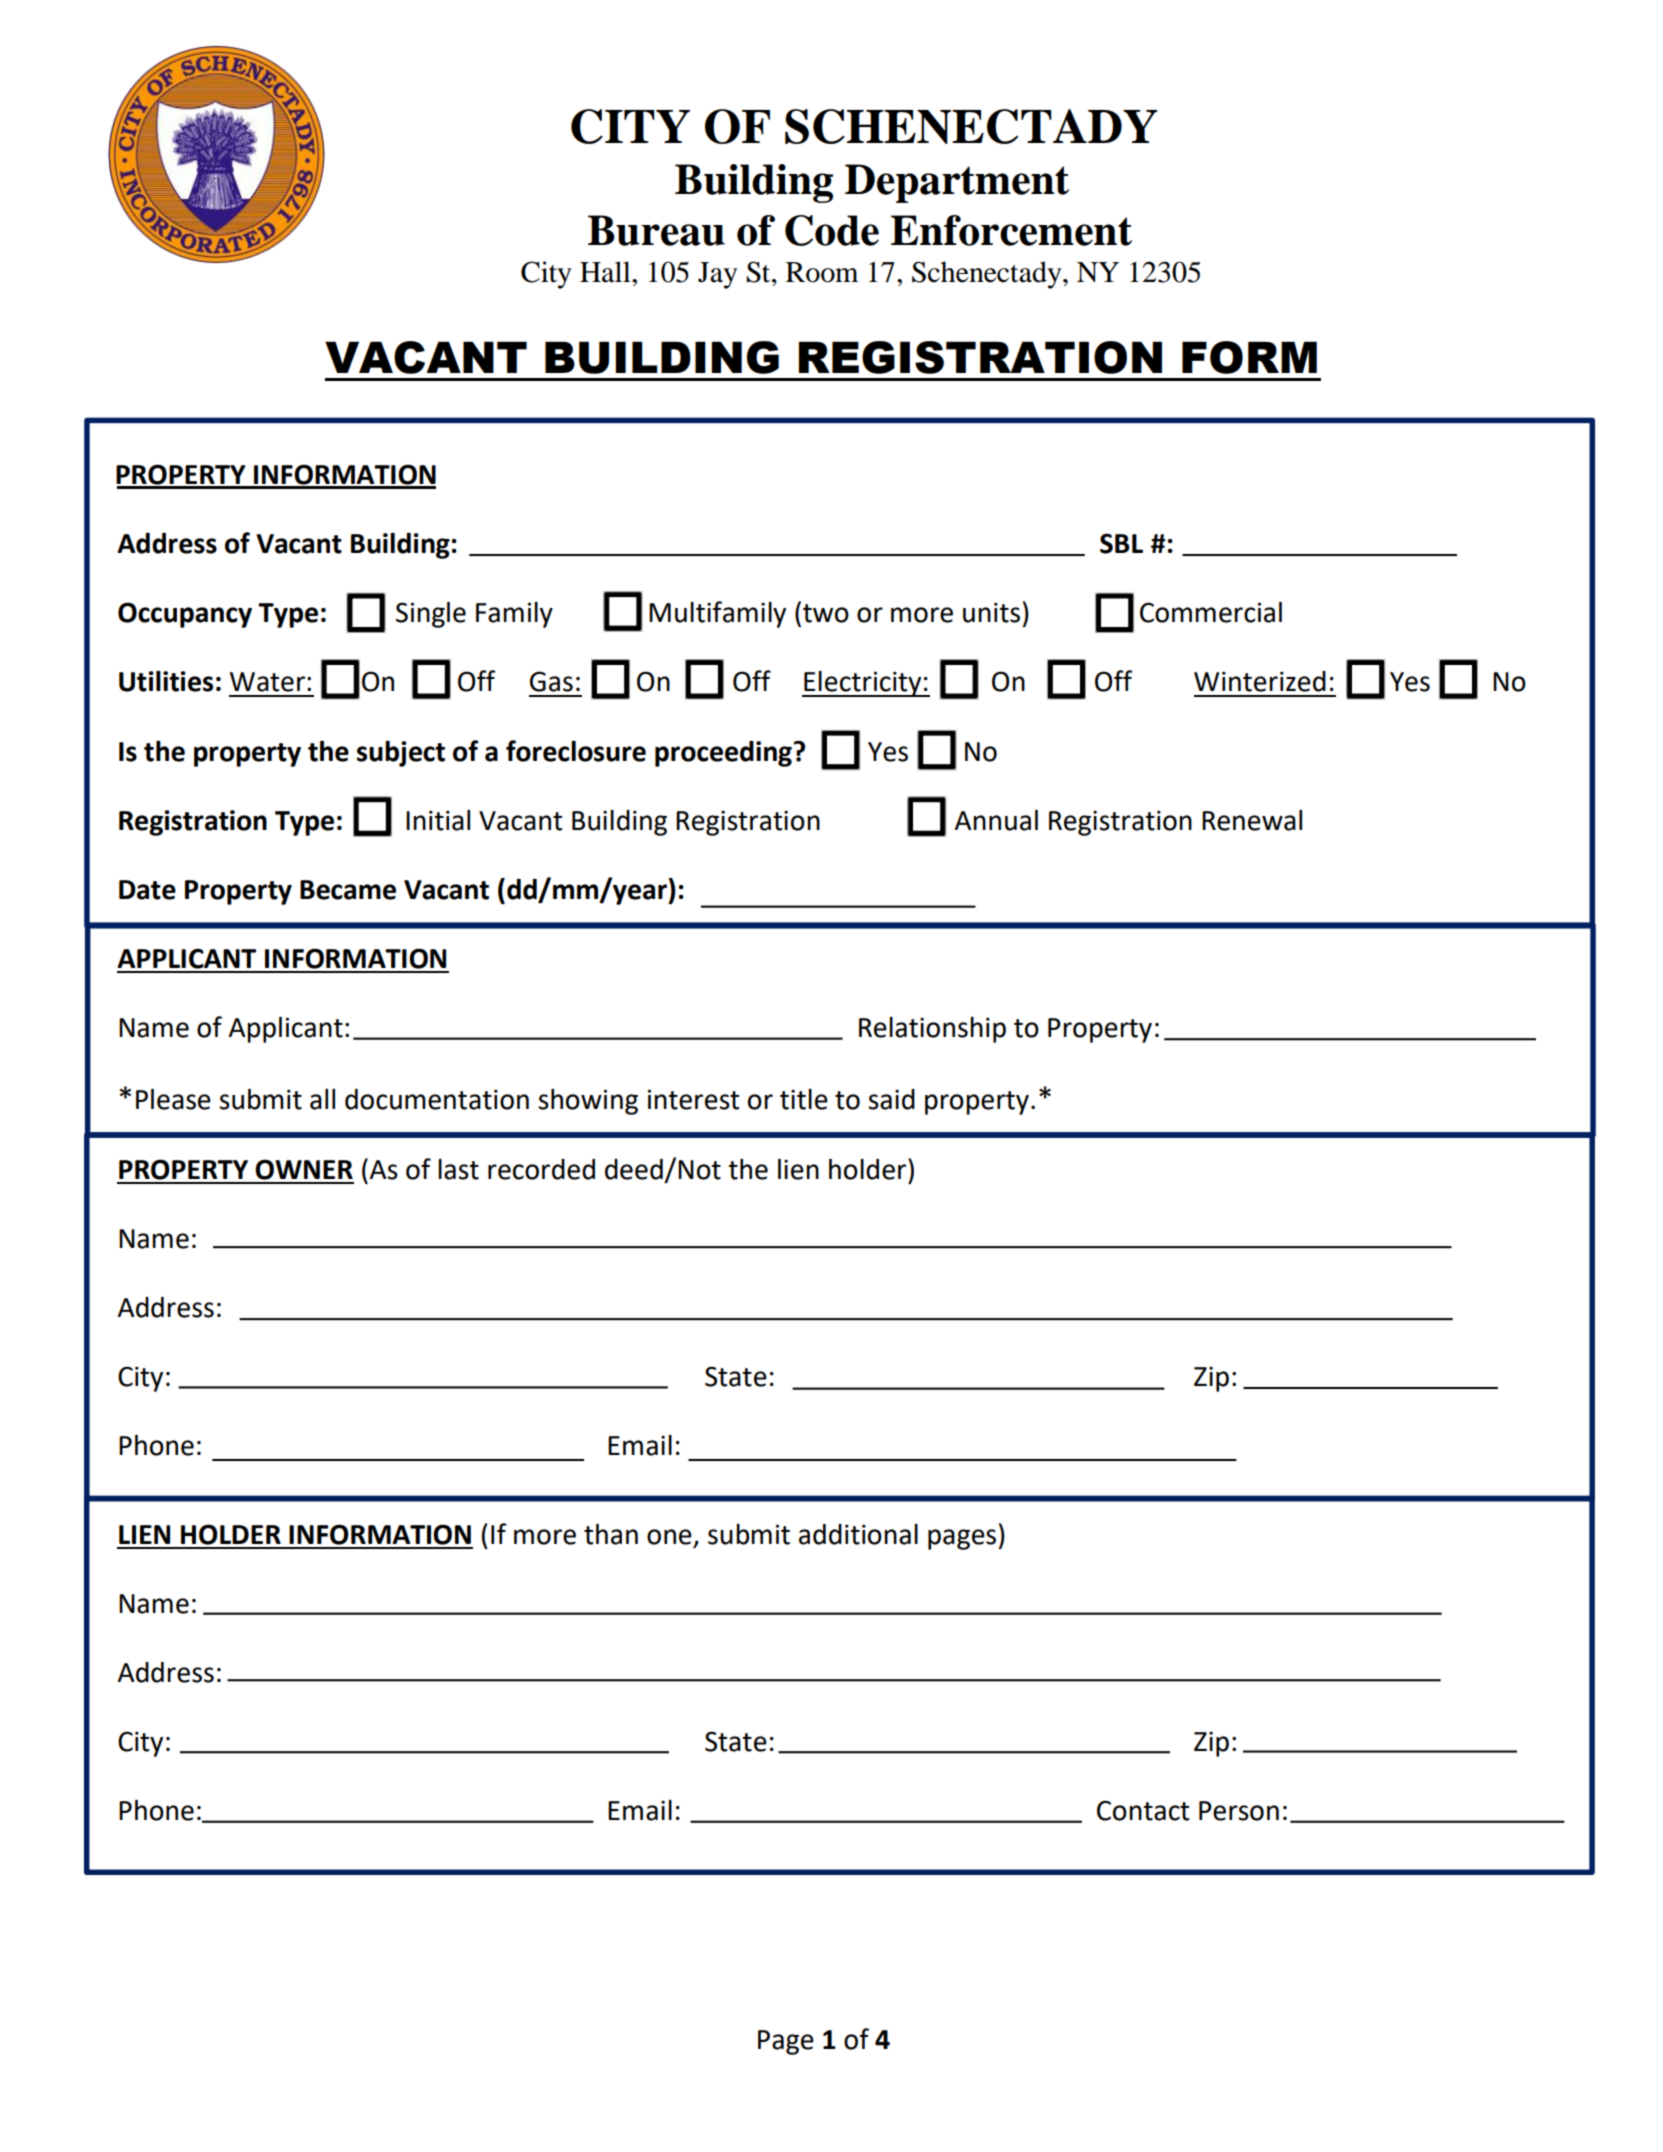 This image has width=1663, height=2152. I want to click on last, so click(458, 1169).
